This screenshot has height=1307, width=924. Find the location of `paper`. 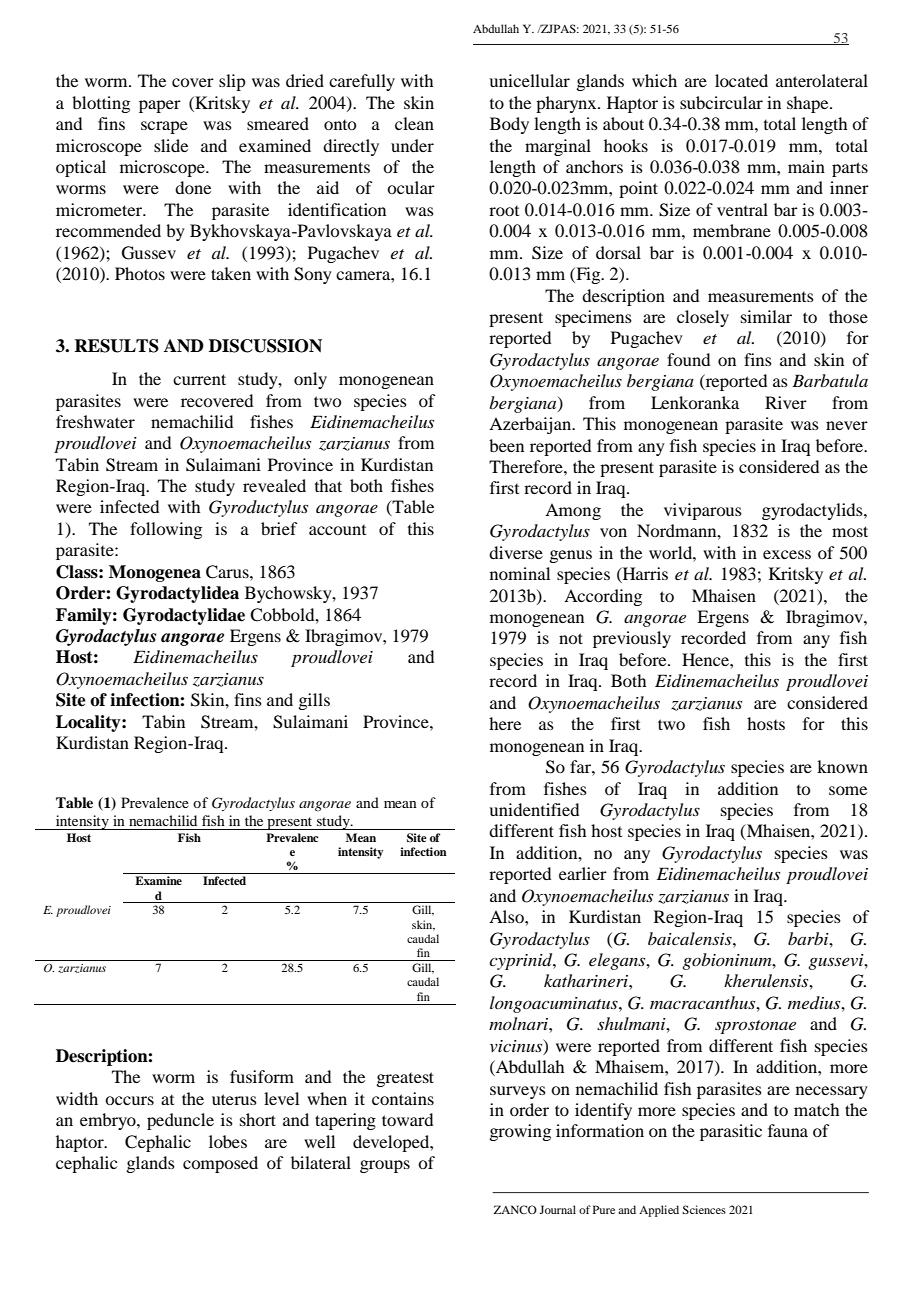

paper is located at coordinates (160, 106).
